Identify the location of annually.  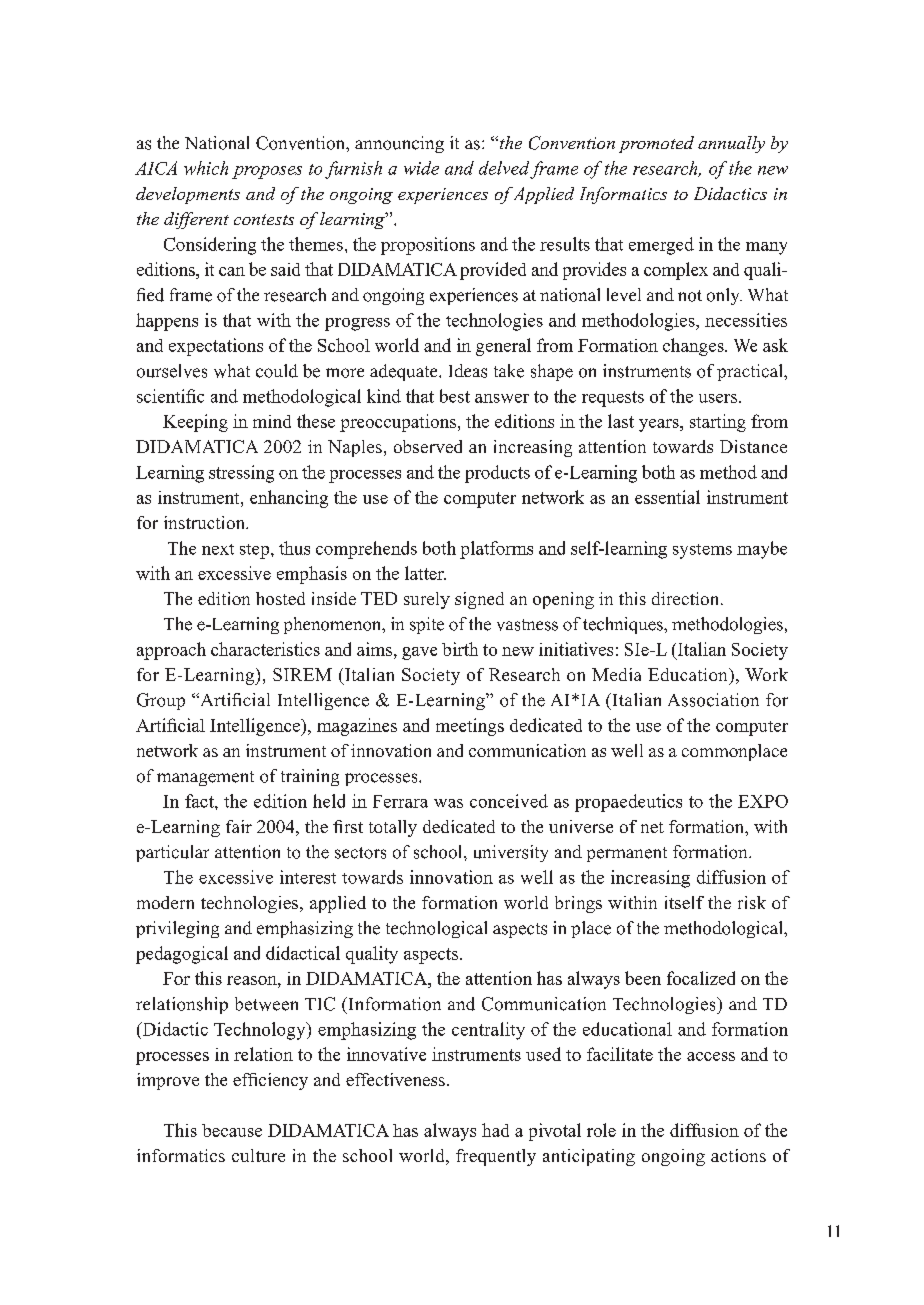
(731, 144).
